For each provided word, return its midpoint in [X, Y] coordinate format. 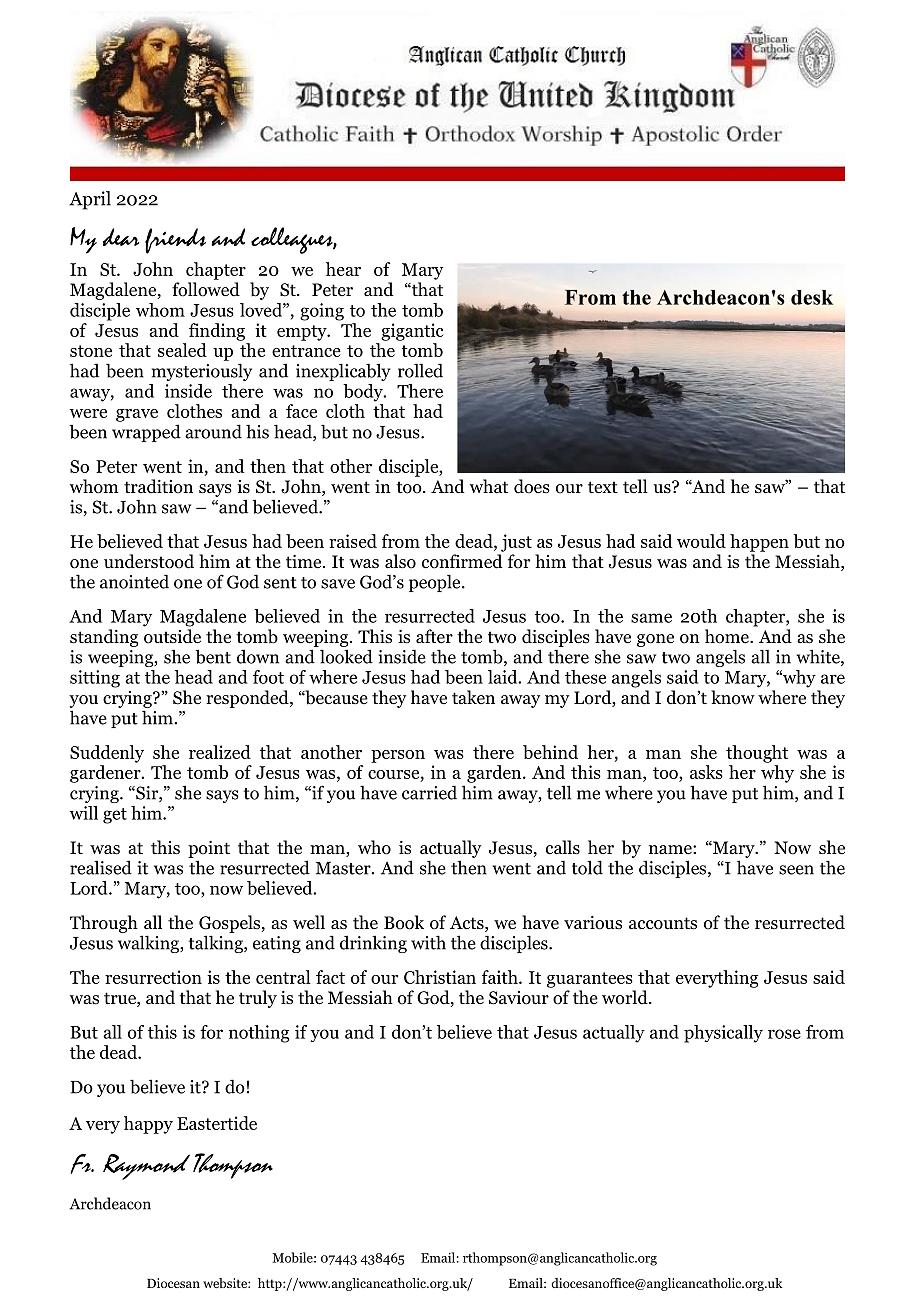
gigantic [412, 332]
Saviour [519, 998]
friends [175, 241]
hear [343, 269]
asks [706, 772]
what [489, 486]
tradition [158, 486]
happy [148, 1125]
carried [429, 792]
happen [759, 543]
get [115, 816]
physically [723, 1034]
